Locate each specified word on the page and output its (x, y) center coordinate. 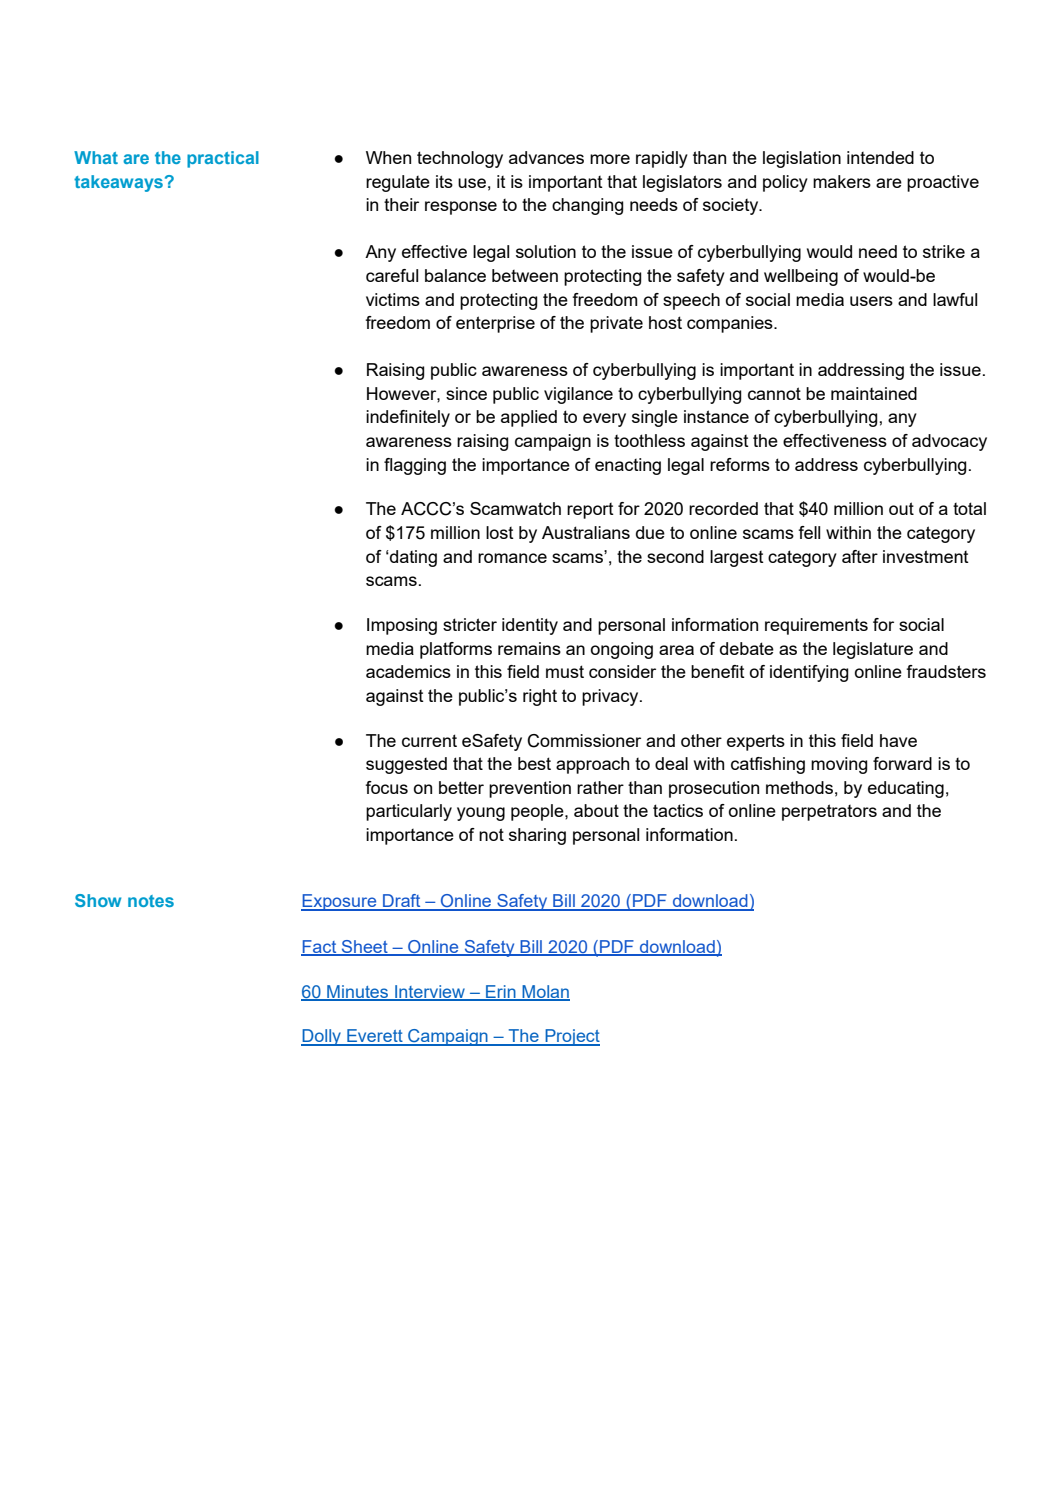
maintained (874, 393)
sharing (537, 836)
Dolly (322, 1037)
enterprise (495, 324)
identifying (809, 673)
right (540, 697)
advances (546, 157)
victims (393, 299)
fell (809, 532)
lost (500, 532)
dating (412, 558)
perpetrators (829, 812)
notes (151, 901)
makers (842, 181)
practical (223, 159)
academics (408, 671)
